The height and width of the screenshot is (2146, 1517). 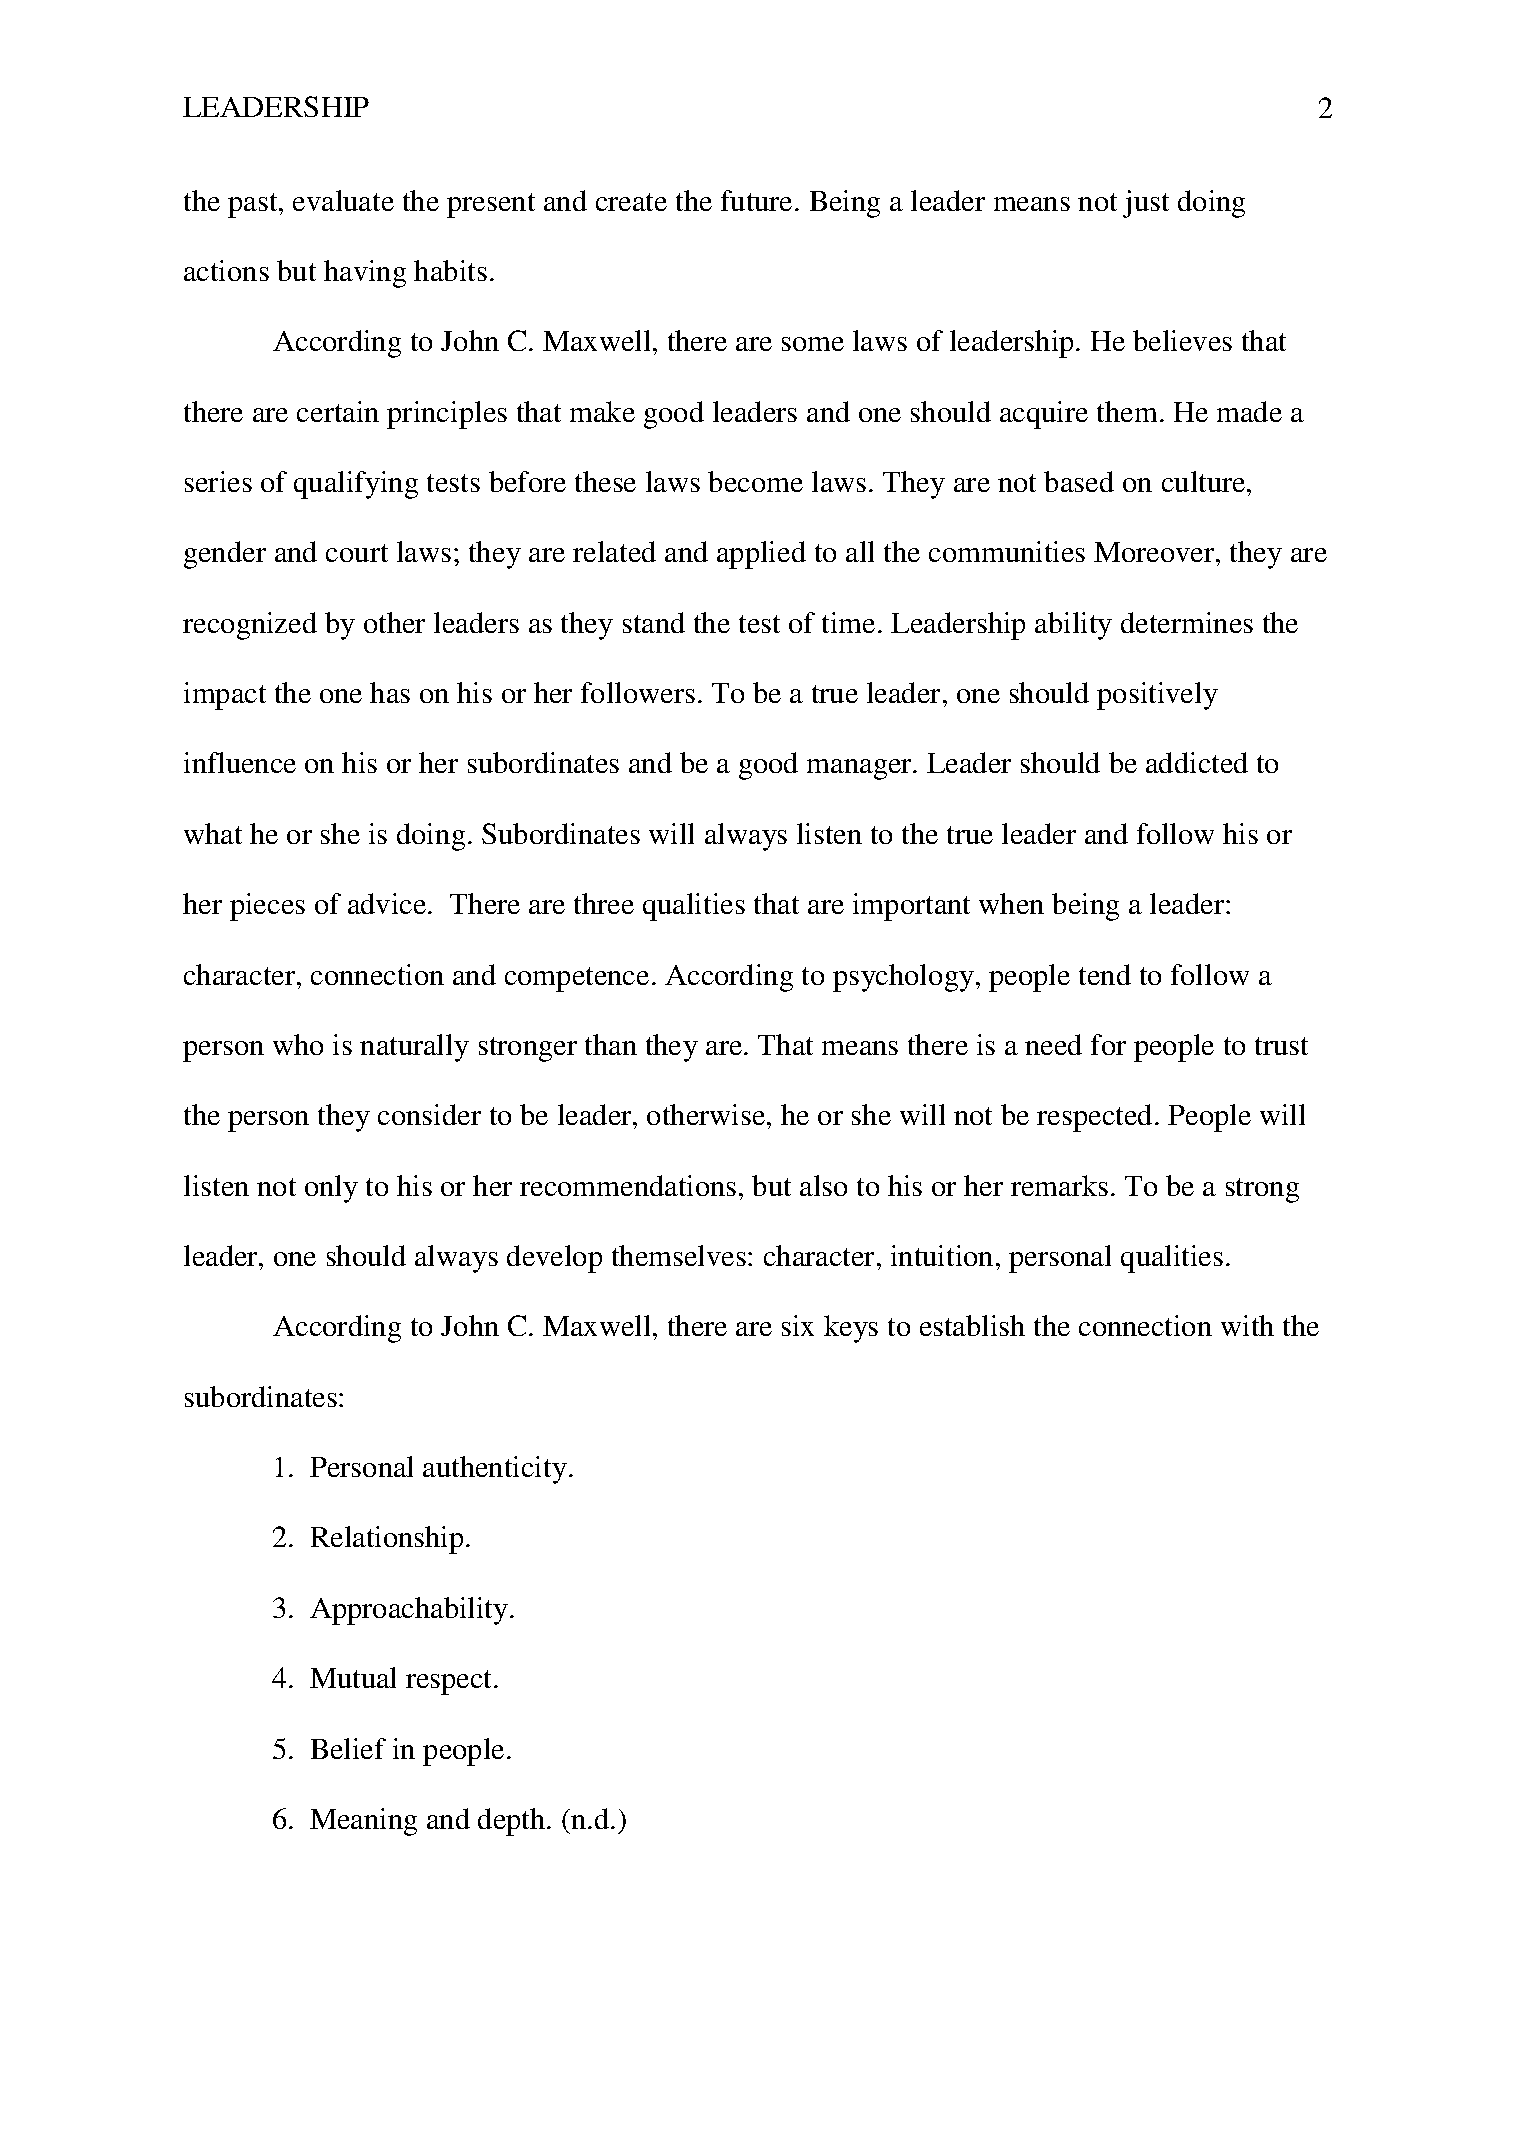 What do you see at coordinates (756, 200) in the screenshot?
I see `future` at bounding box center [756, 200].
